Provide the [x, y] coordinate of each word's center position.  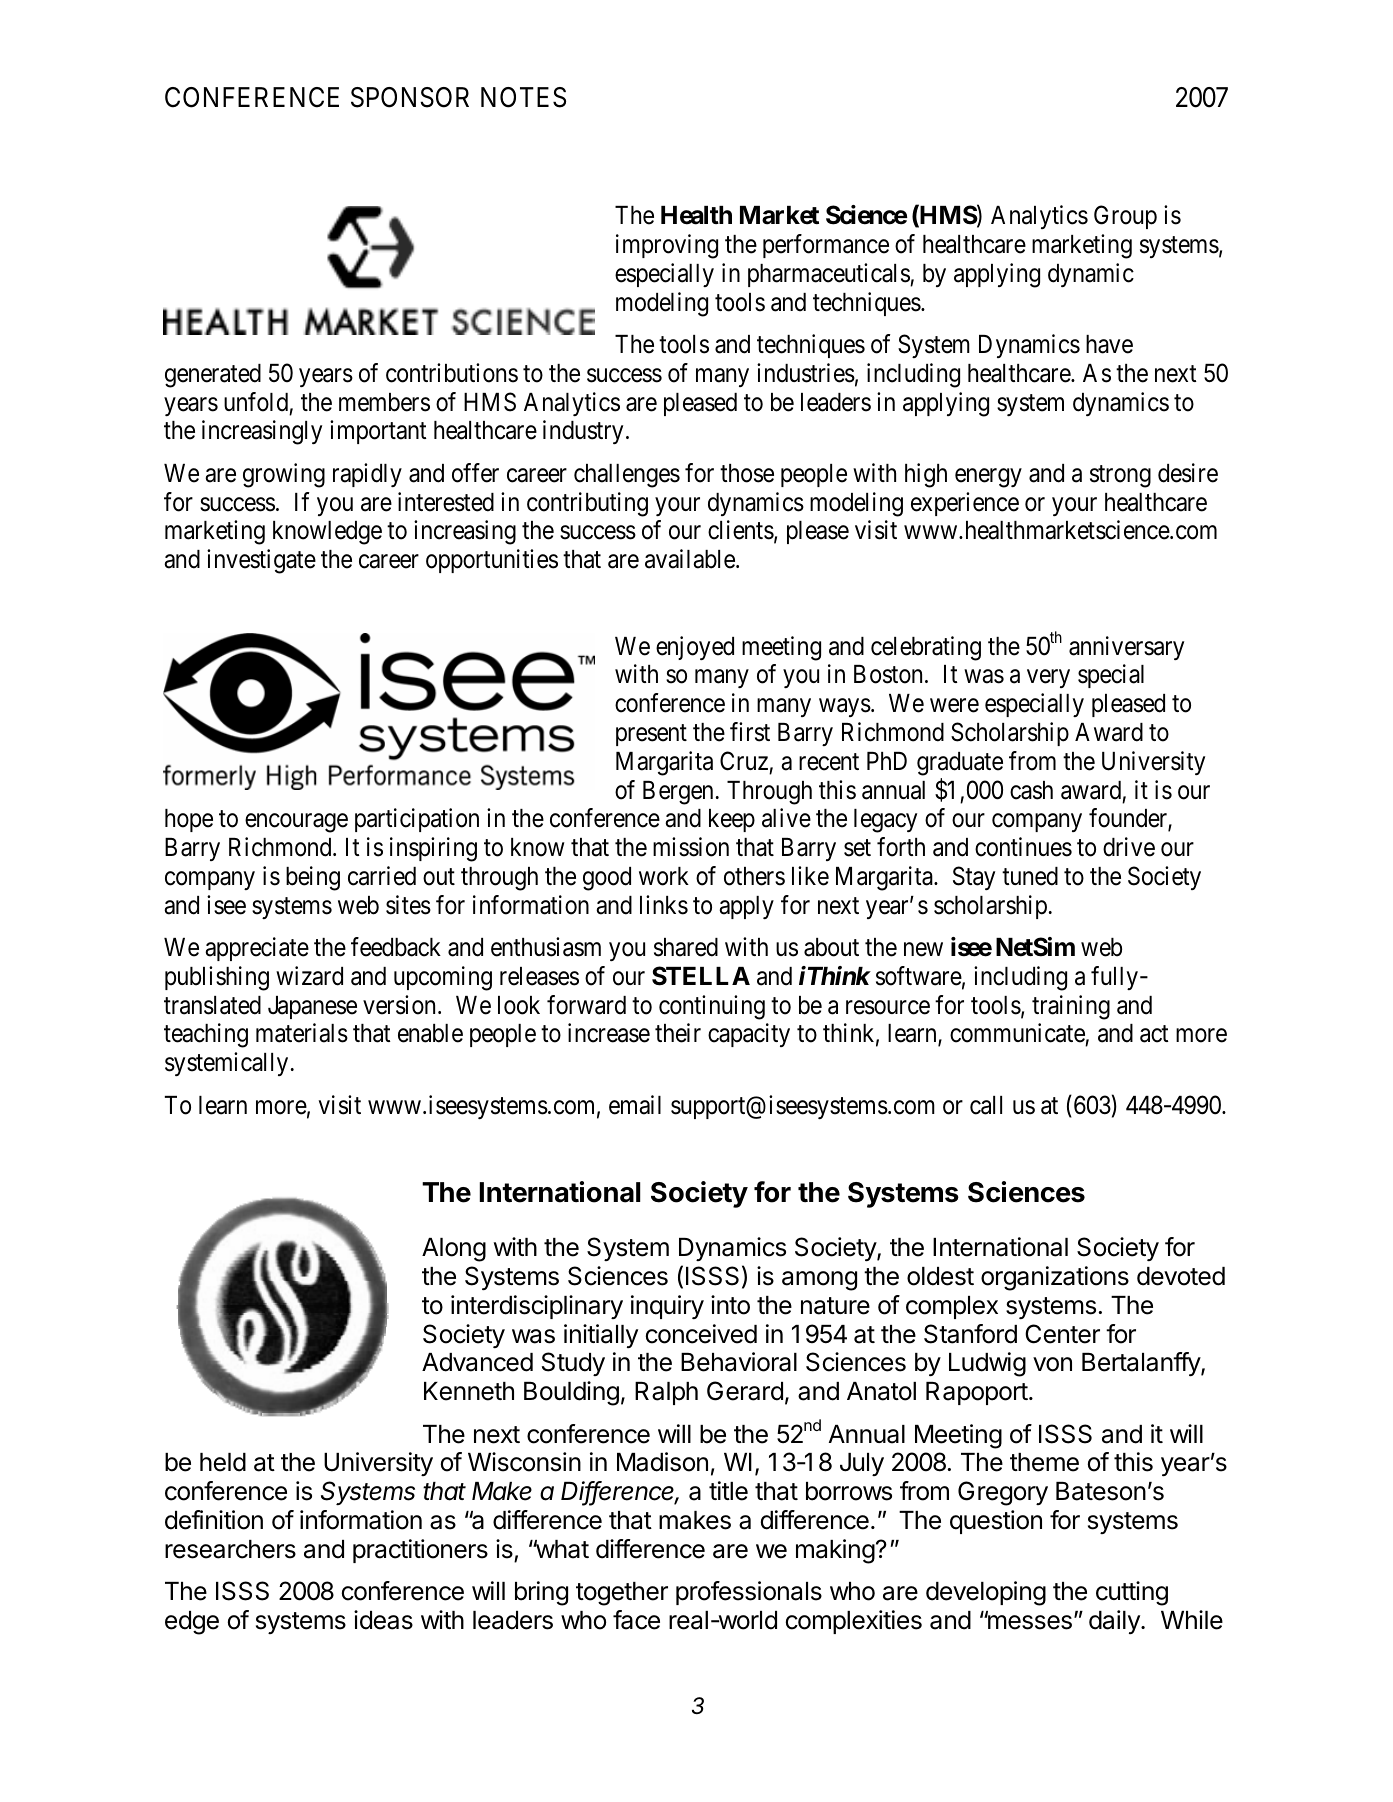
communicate [1018, 1034]
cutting [1132, 1593]
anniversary [1126, 648]
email [635, 1105]
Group [1125, 217]
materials [302, 1033]
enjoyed [695, 648]
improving [667, 246]
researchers [230, 1549]
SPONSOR [410, 97]
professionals [749, 1593]
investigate [261, 561]
